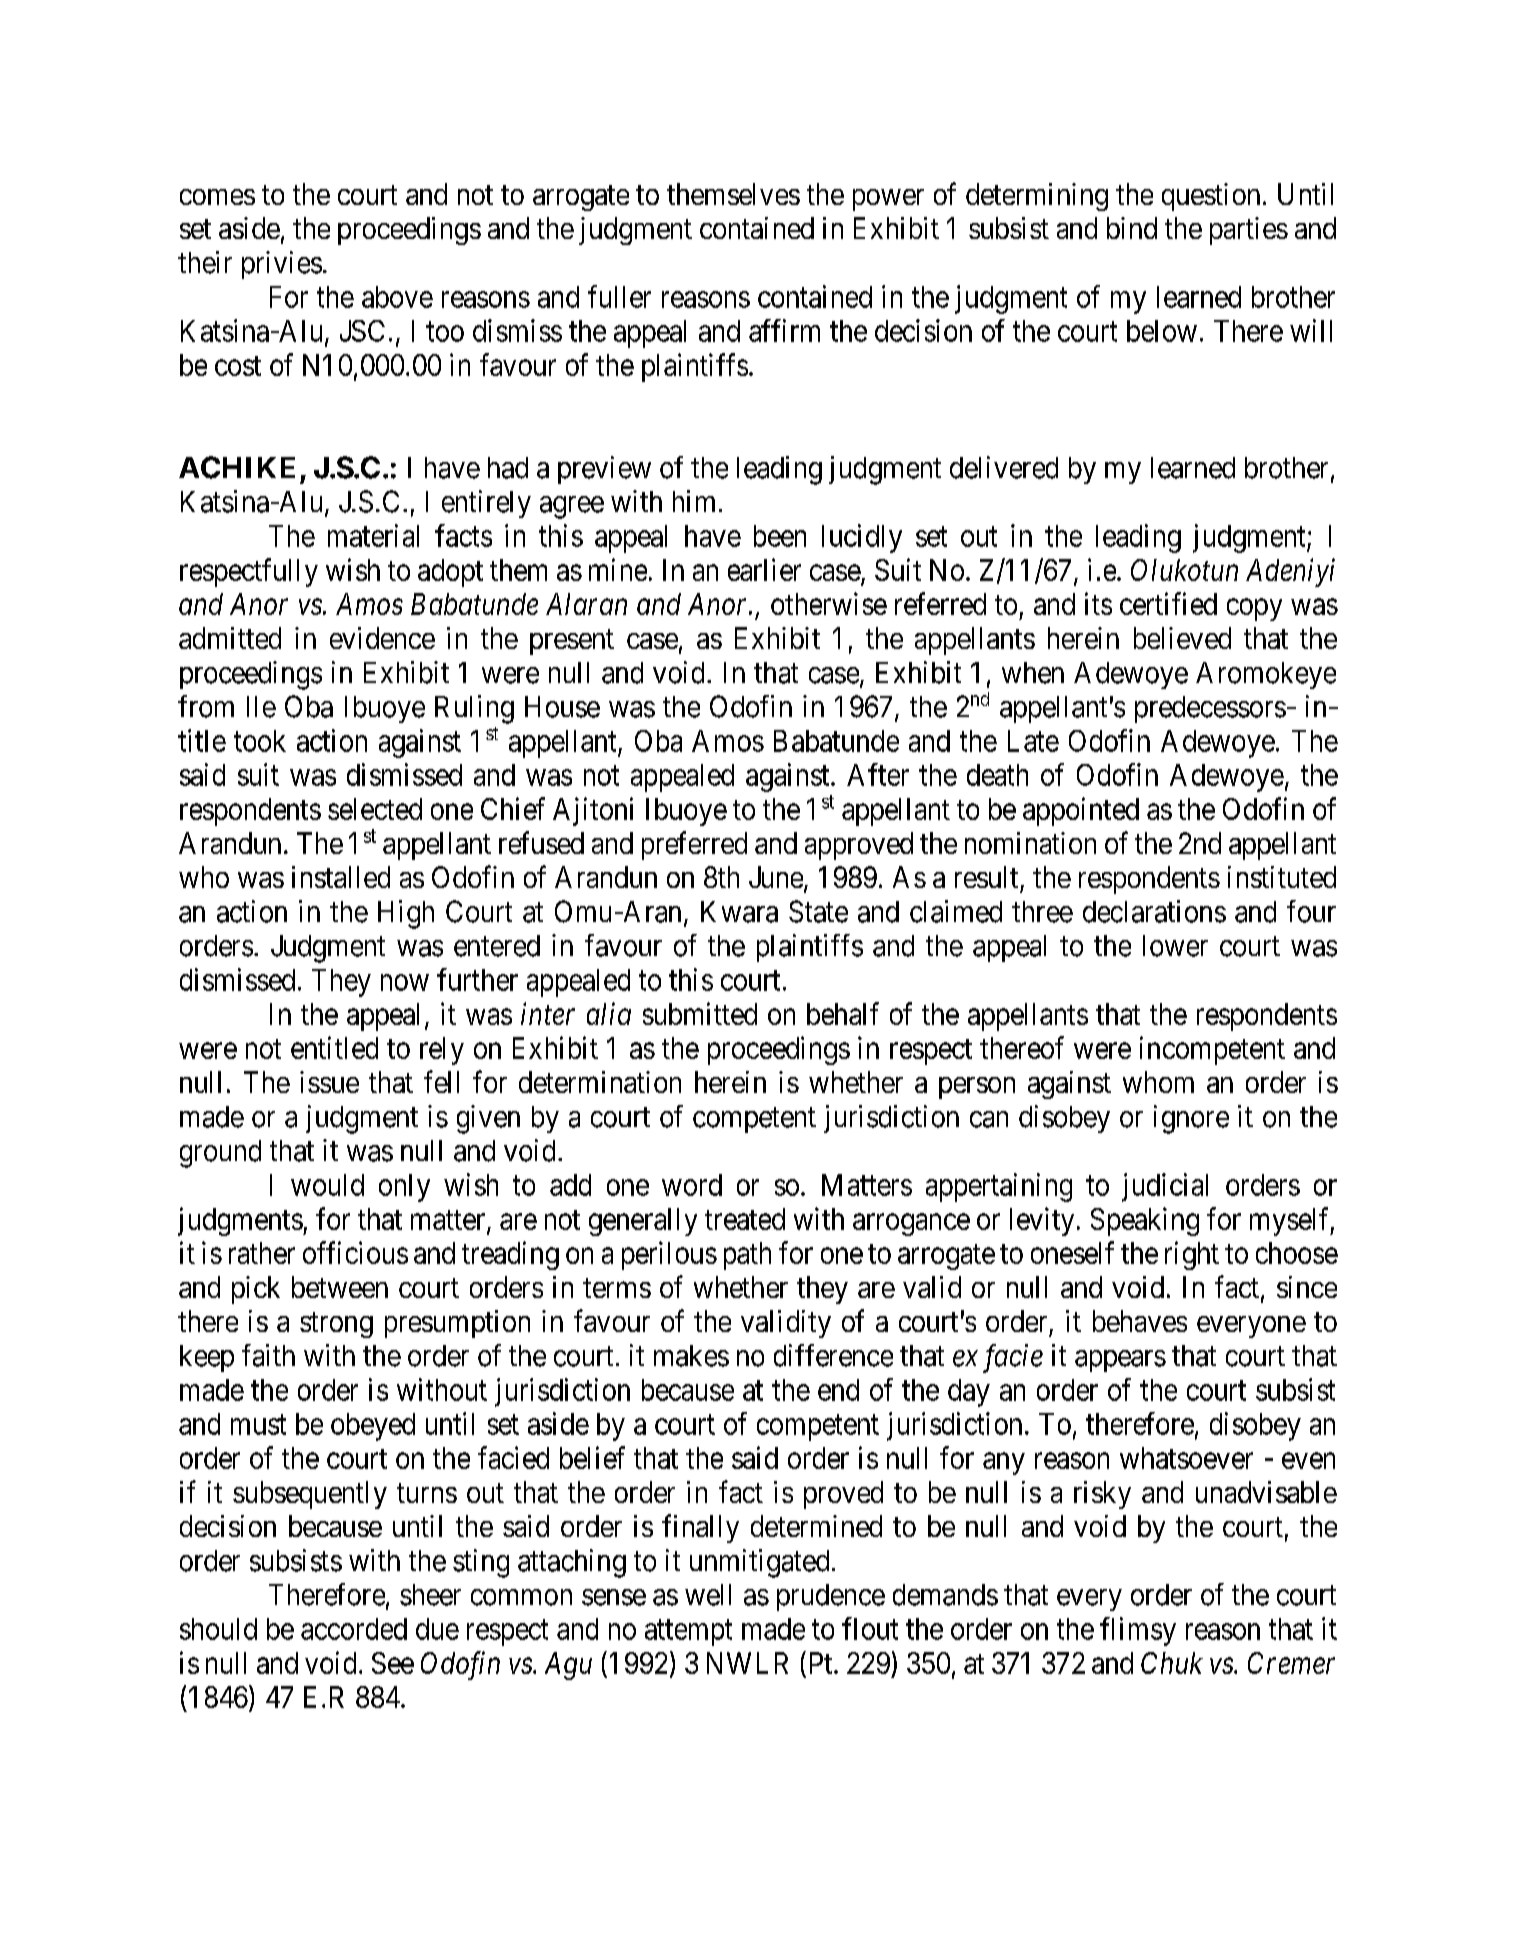  I want to click on lower, so click(1175, 946).
